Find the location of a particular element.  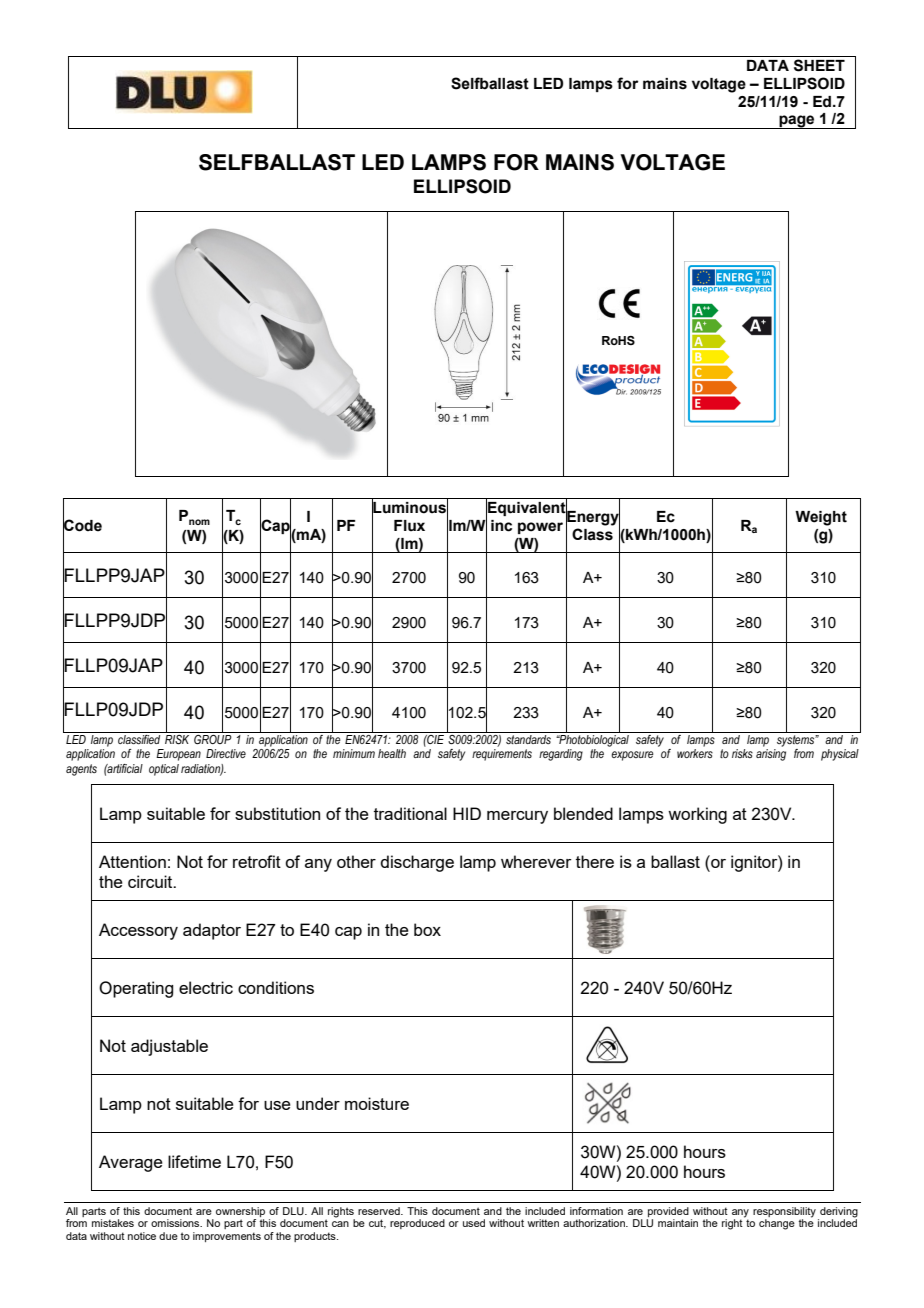

Flux is located at coordinates (409, 525).
